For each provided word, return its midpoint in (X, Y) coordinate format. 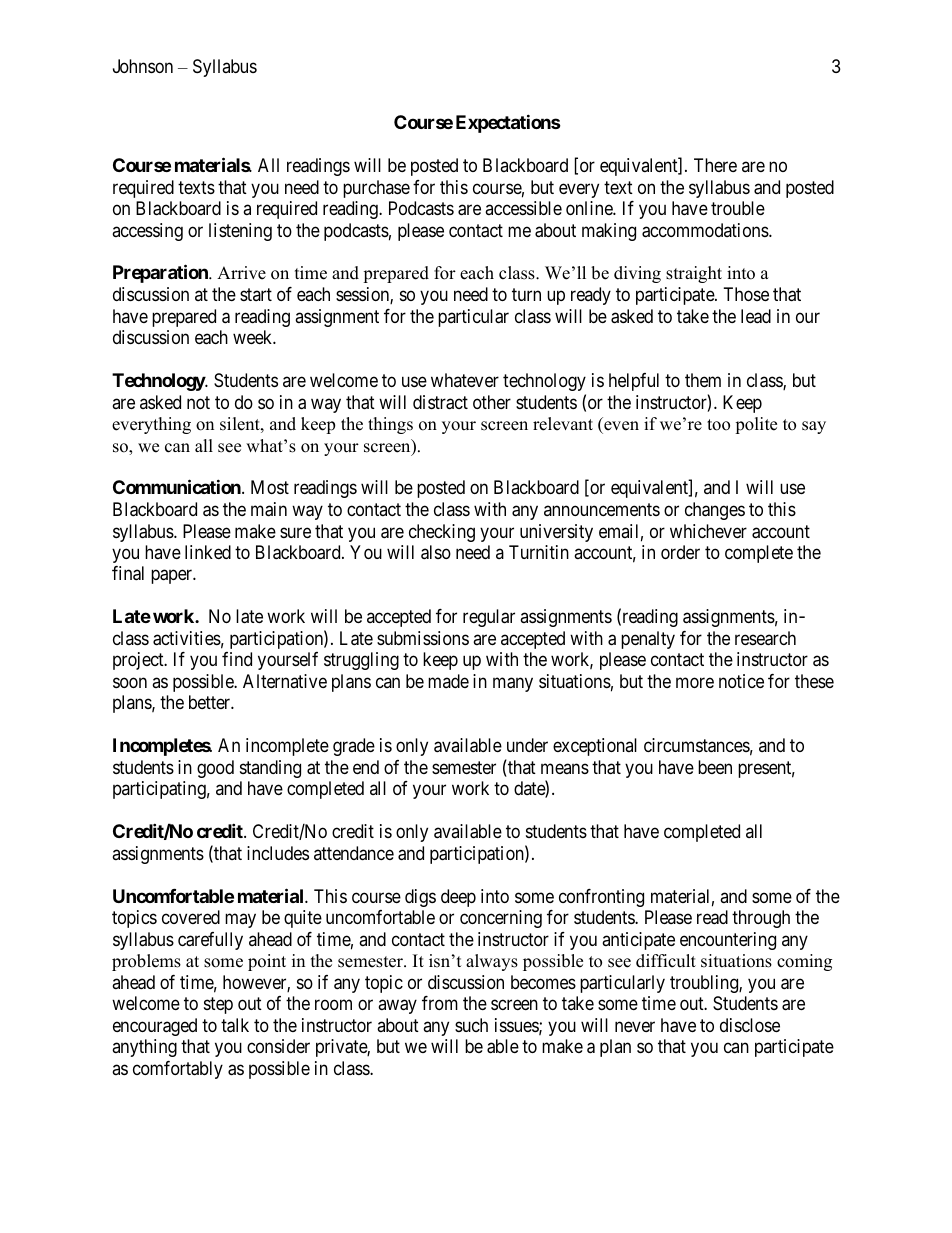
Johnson (143, 66)
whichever (708, 531)
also (436, 552)
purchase (376, 189)
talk (235, 1025)
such (471, 1025)
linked (208, 552)
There (715, 165)
